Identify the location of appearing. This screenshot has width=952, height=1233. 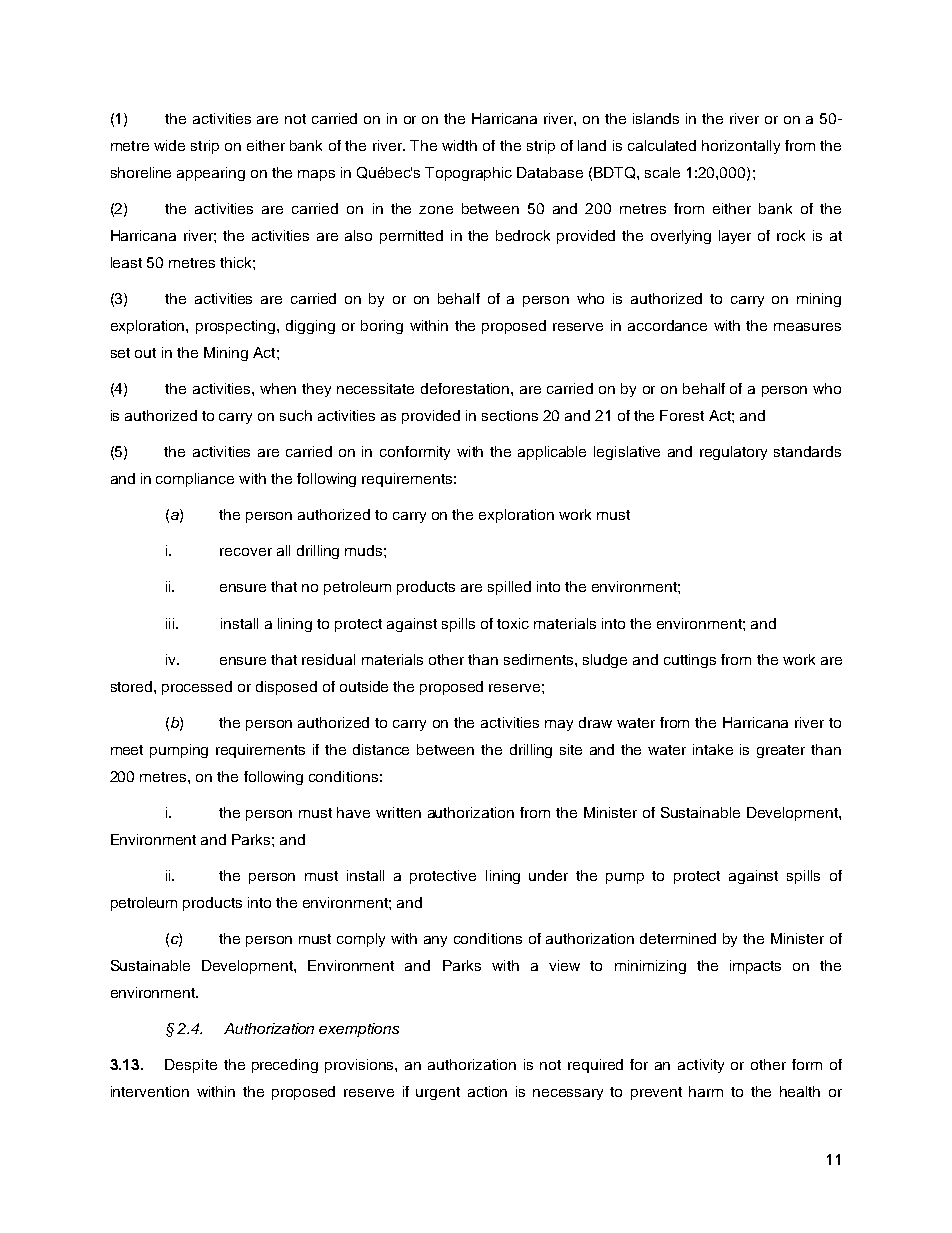
(211, 174).
